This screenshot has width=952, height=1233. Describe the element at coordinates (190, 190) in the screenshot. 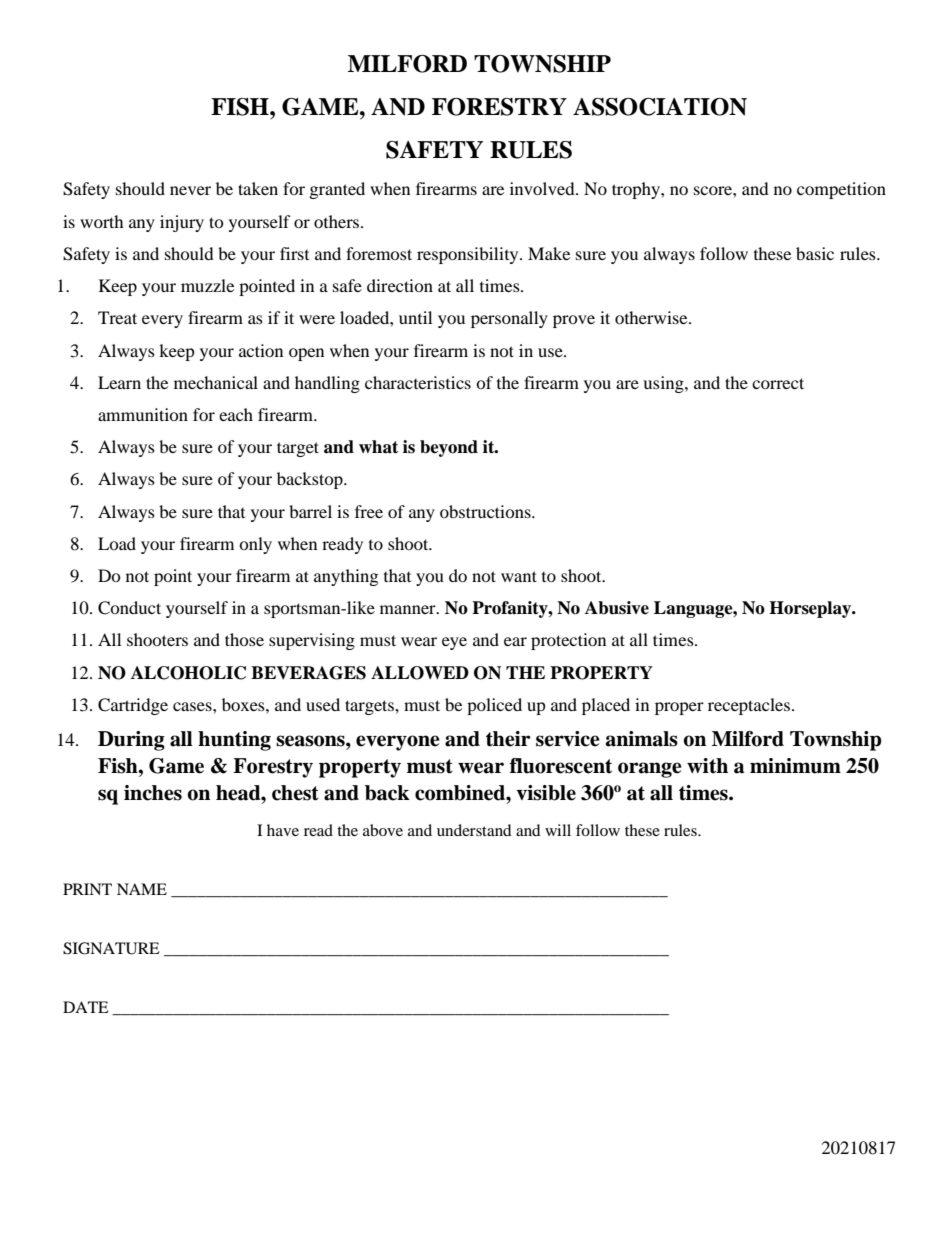

I see `never` at that location.
